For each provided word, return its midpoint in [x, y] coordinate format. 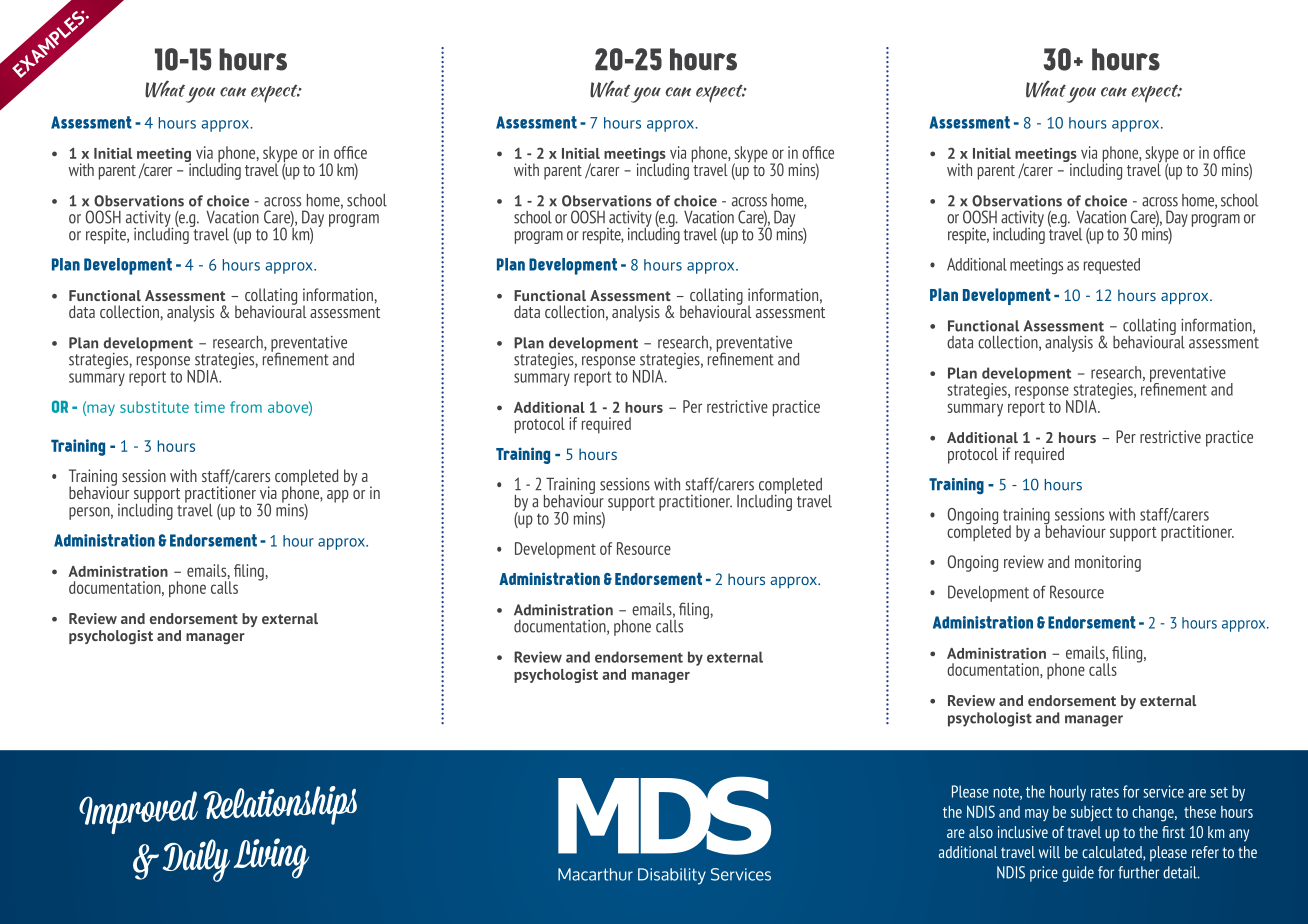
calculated [1113, 853]
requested [1112, 266]
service [1163, 791]
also [981, 832]
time [209, 407]
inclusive [1023, 832]
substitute [154, 407]
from [246, 407]
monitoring [1108, 563]
